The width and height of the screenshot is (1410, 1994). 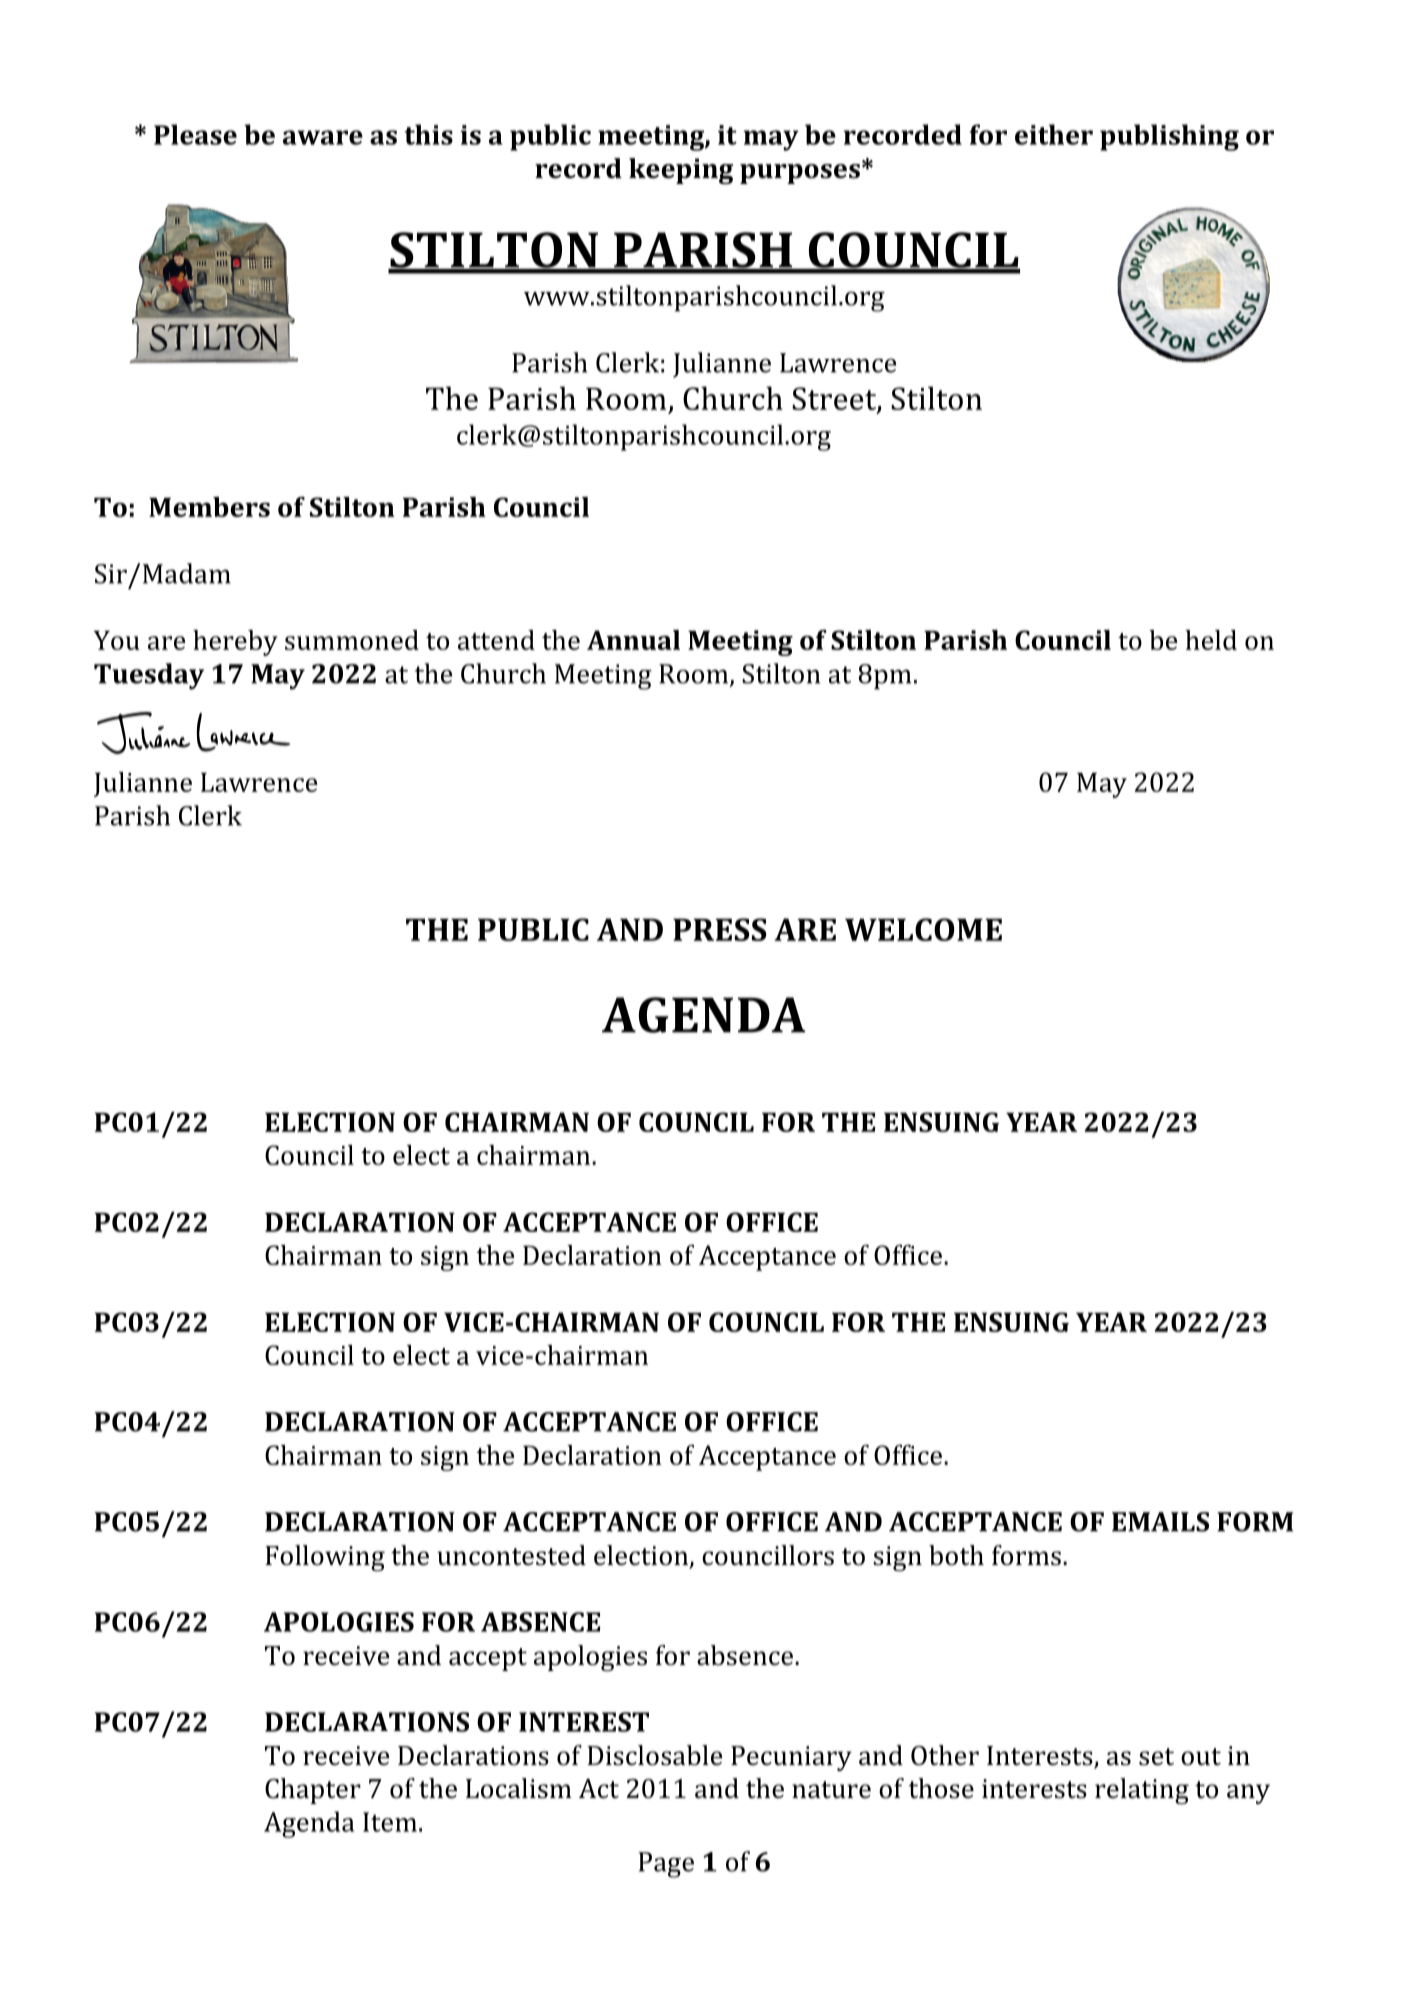 I want to click on EMAILS, so click(x=1160, y=1522).
